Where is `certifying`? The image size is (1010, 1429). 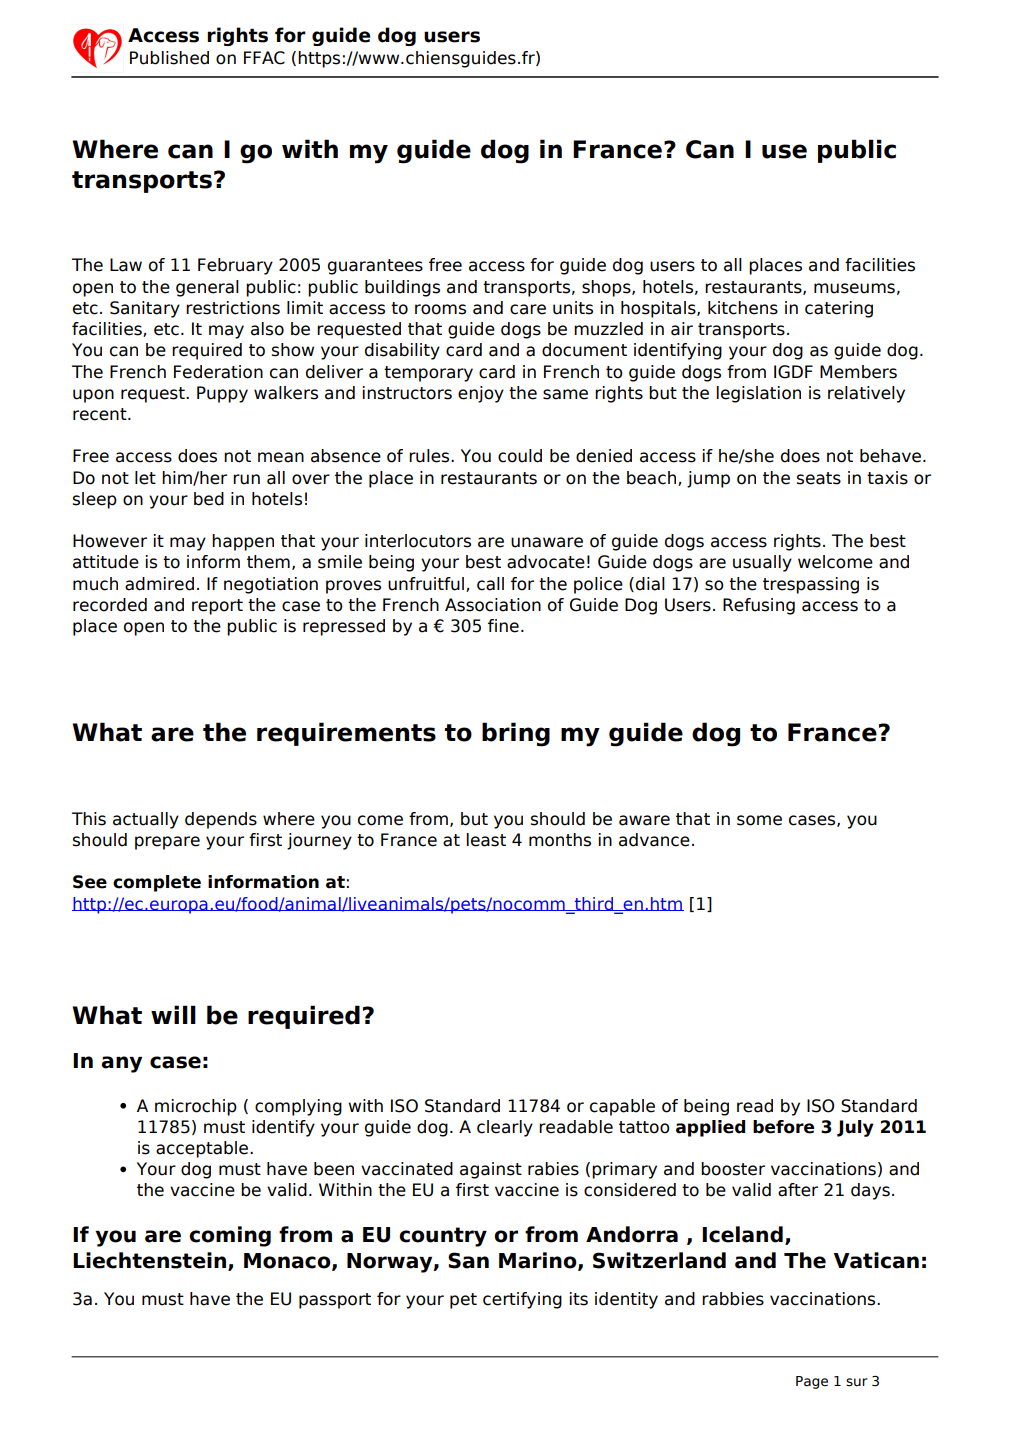
certifying is located at coordinates (522, 1300).
